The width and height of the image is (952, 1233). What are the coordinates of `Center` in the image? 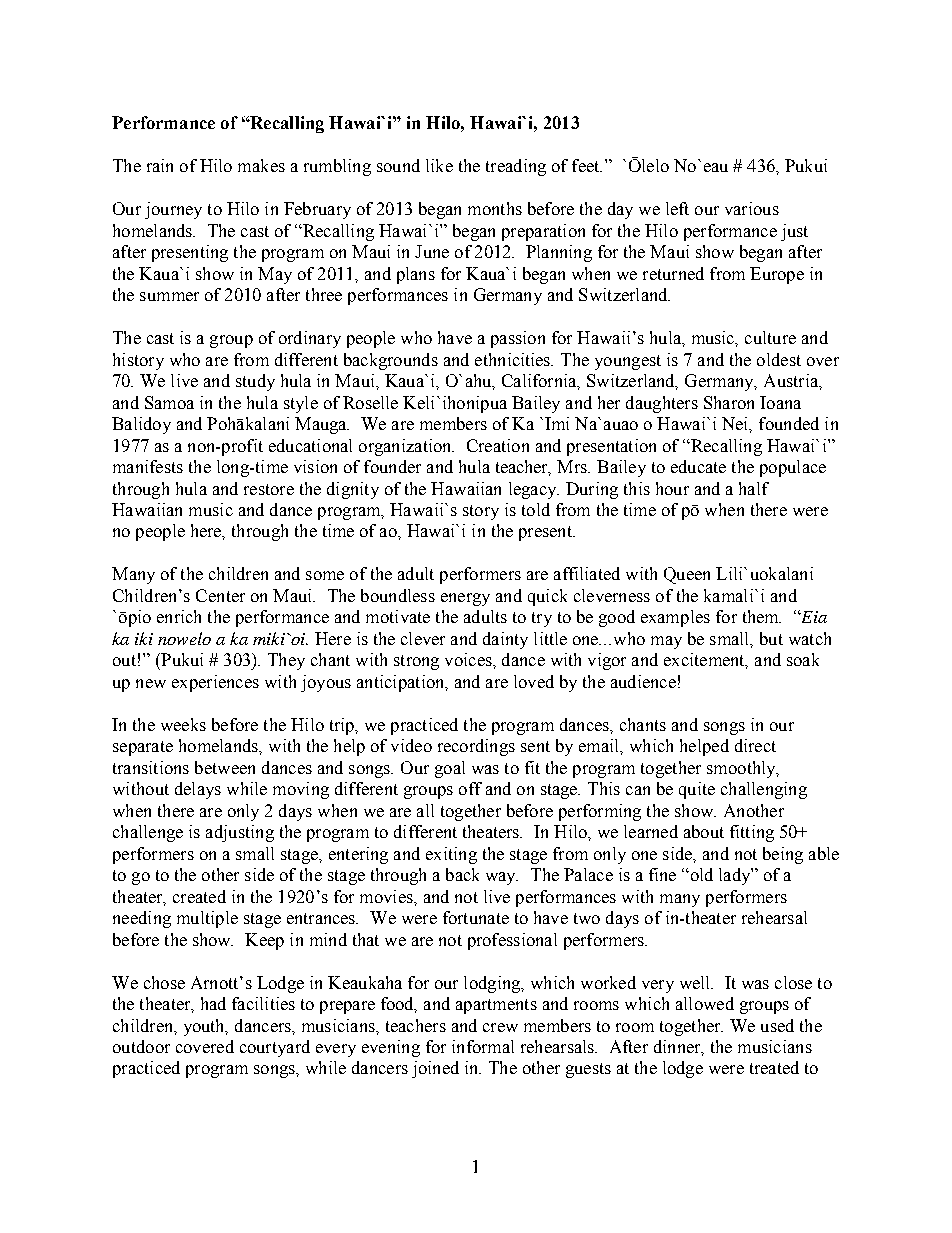 It's located at (220, 595).
